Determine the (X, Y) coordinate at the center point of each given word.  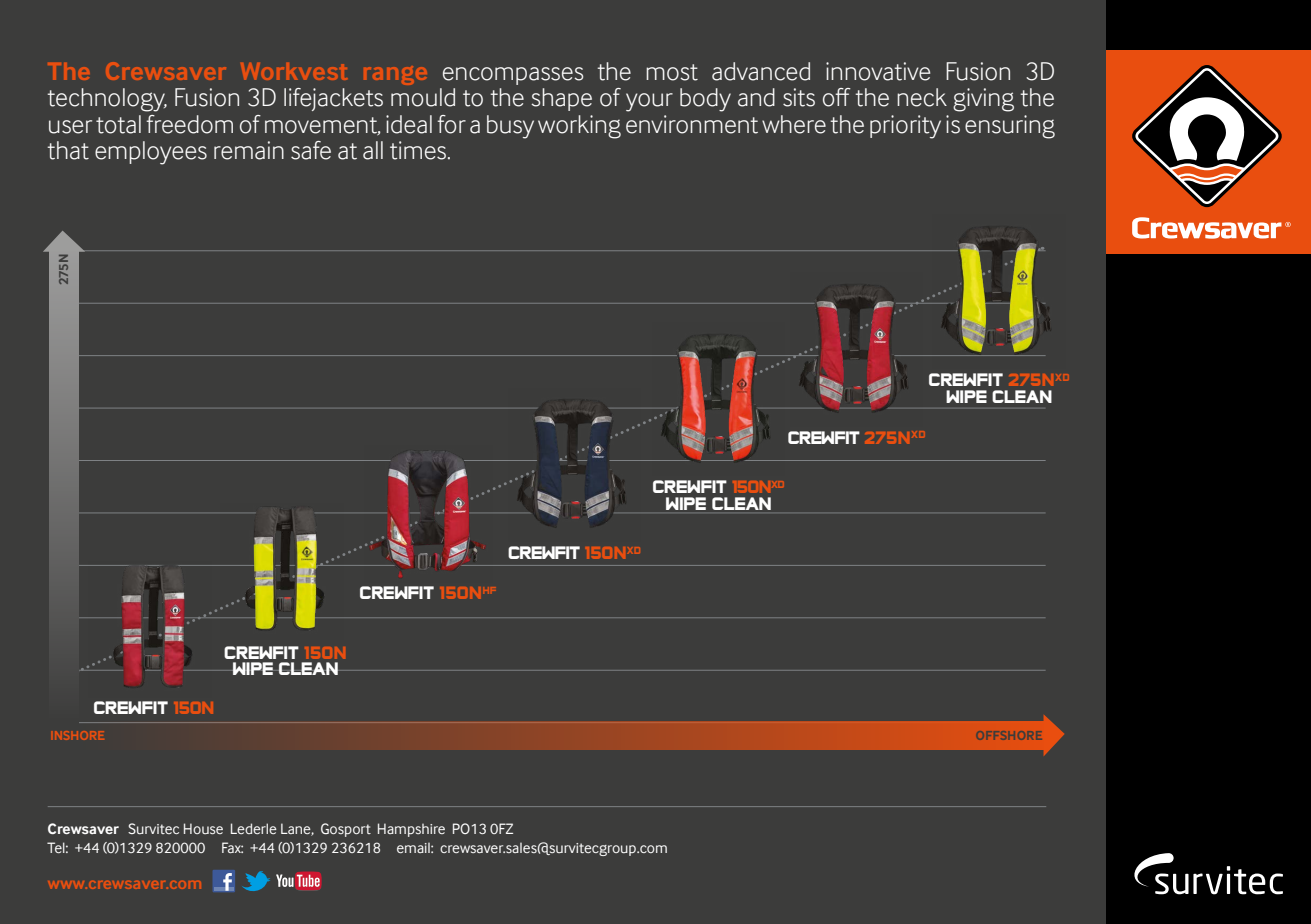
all (373, 150)
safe (311, 150)
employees (151, 153)
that (68, 150)
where (794, 124)
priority (905, 127)
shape (561, 99)
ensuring (1010, 127)
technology (107, 100)
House (203, 828)
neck (922, 97)
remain (249, 150)
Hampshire (411, 830)
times (419, 150)
